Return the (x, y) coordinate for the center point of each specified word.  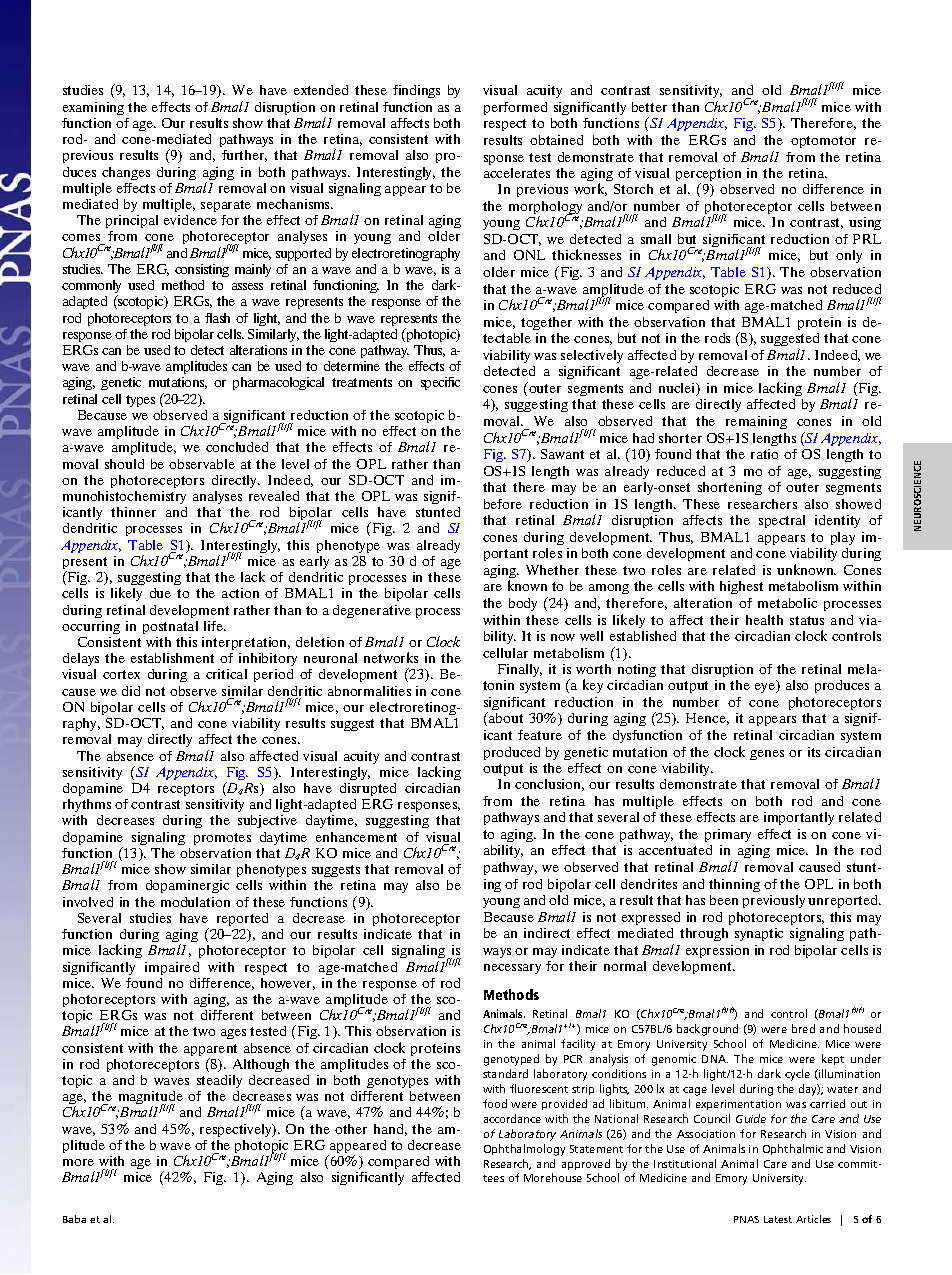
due (160, 593)
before (503, 504)
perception (708, 176)
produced (512, 753)
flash (217, 318)
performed (515, 108)
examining (93, 108)
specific (440, 383)
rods (717, 338)
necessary (512, 969)
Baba (74, 1219)
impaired (172, 968)
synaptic (759, 934)
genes (767, 755)
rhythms (87, 807)
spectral (782, 521)
